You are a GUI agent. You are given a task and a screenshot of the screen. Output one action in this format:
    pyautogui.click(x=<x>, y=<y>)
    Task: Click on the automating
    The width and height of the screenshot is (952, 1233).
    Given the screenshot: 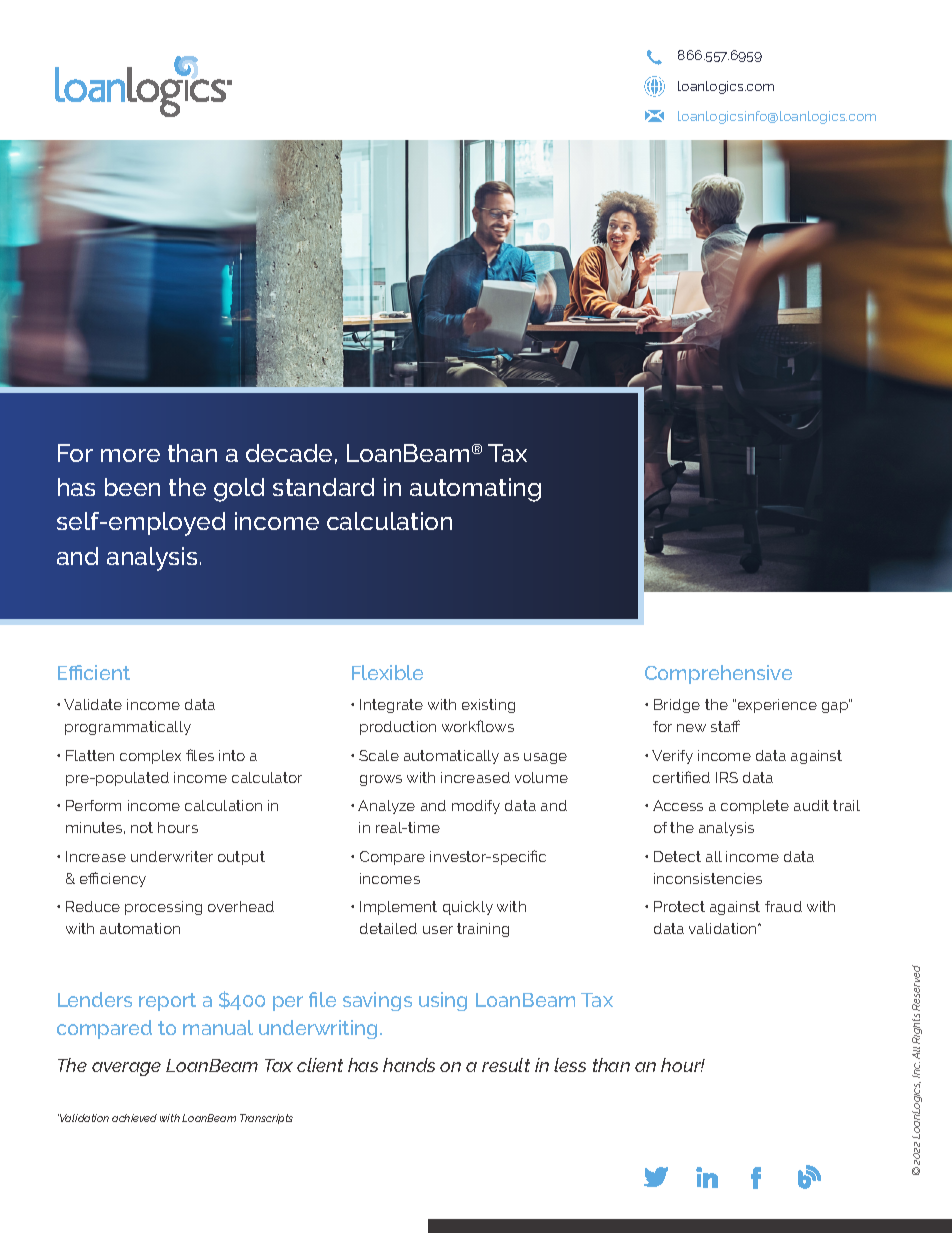 What is the action you would take?
    pyautogui.click(x=475, y=490)
